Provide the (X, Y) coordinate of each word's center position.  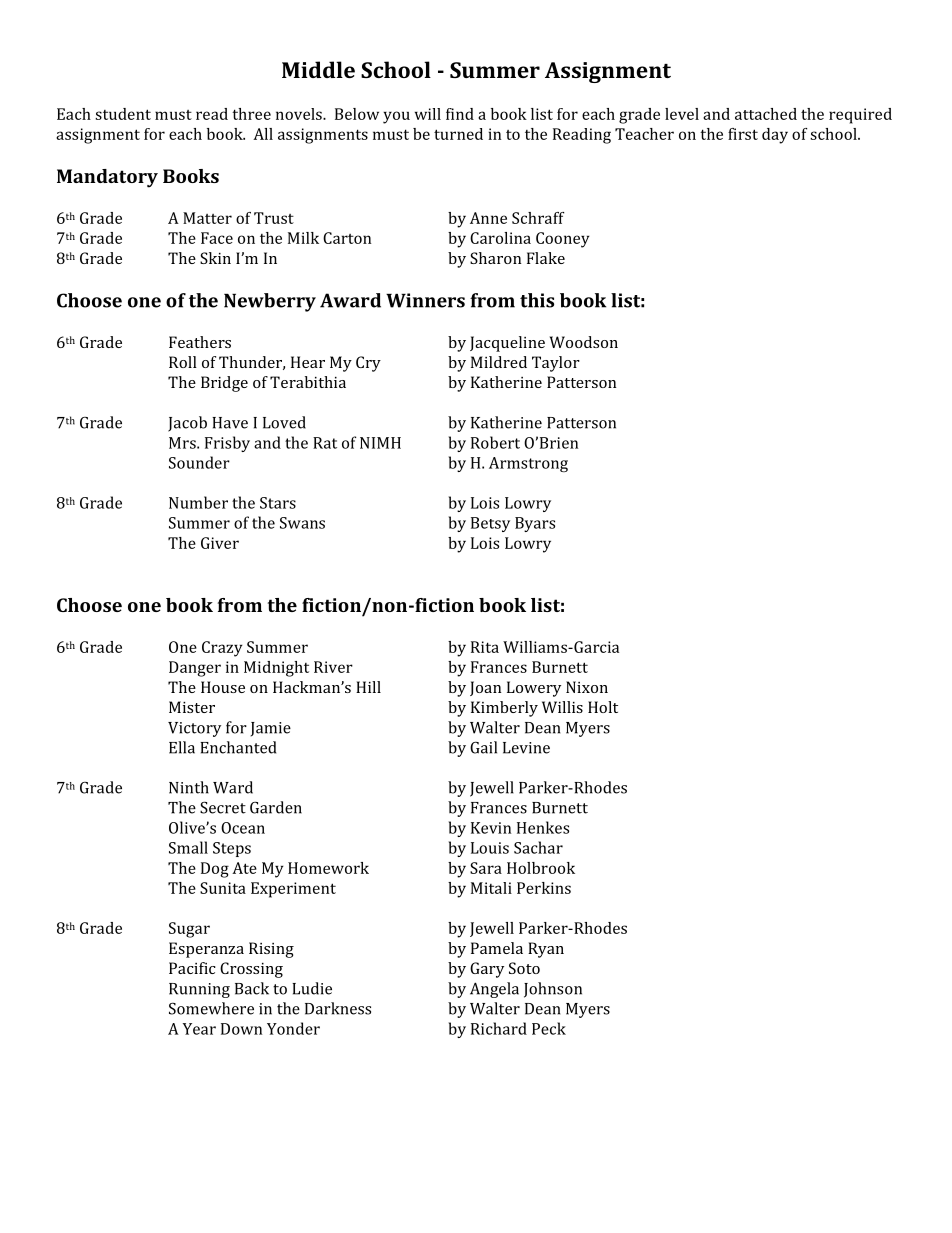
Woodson (584, 342)
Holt (603, 707)
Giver (220, 543)
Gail (483, 747)
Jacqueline (507, 344)
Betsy (490, 524)
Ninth (189, 787)
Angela (494, 990)
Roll (183, 362)
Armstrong (528, 464)
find (460, 114)
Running (199, 990)
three (251, 114)
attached (766, 114)
